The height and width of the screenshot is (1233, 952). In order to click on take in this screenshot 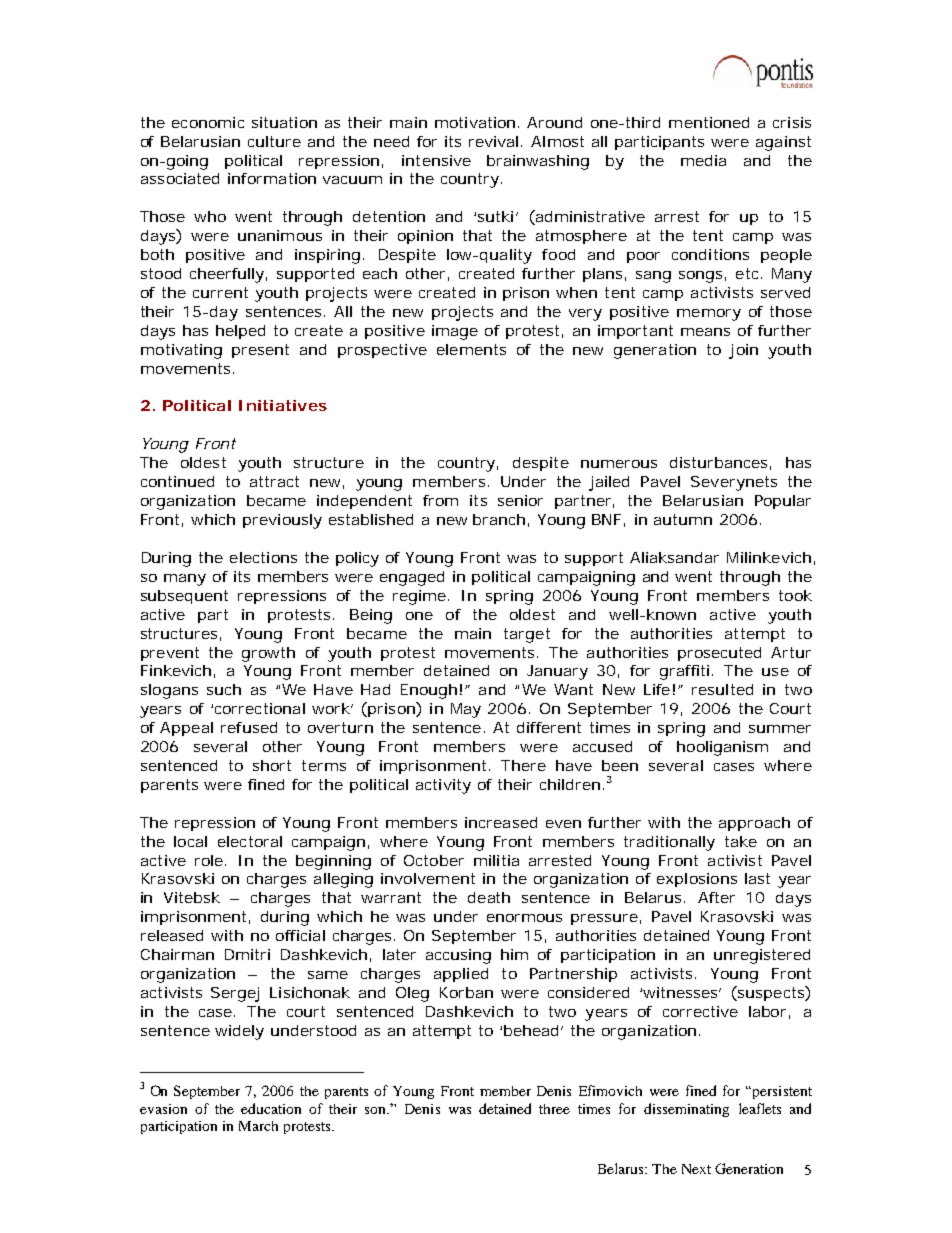, I will do `click(741, 841)`.
